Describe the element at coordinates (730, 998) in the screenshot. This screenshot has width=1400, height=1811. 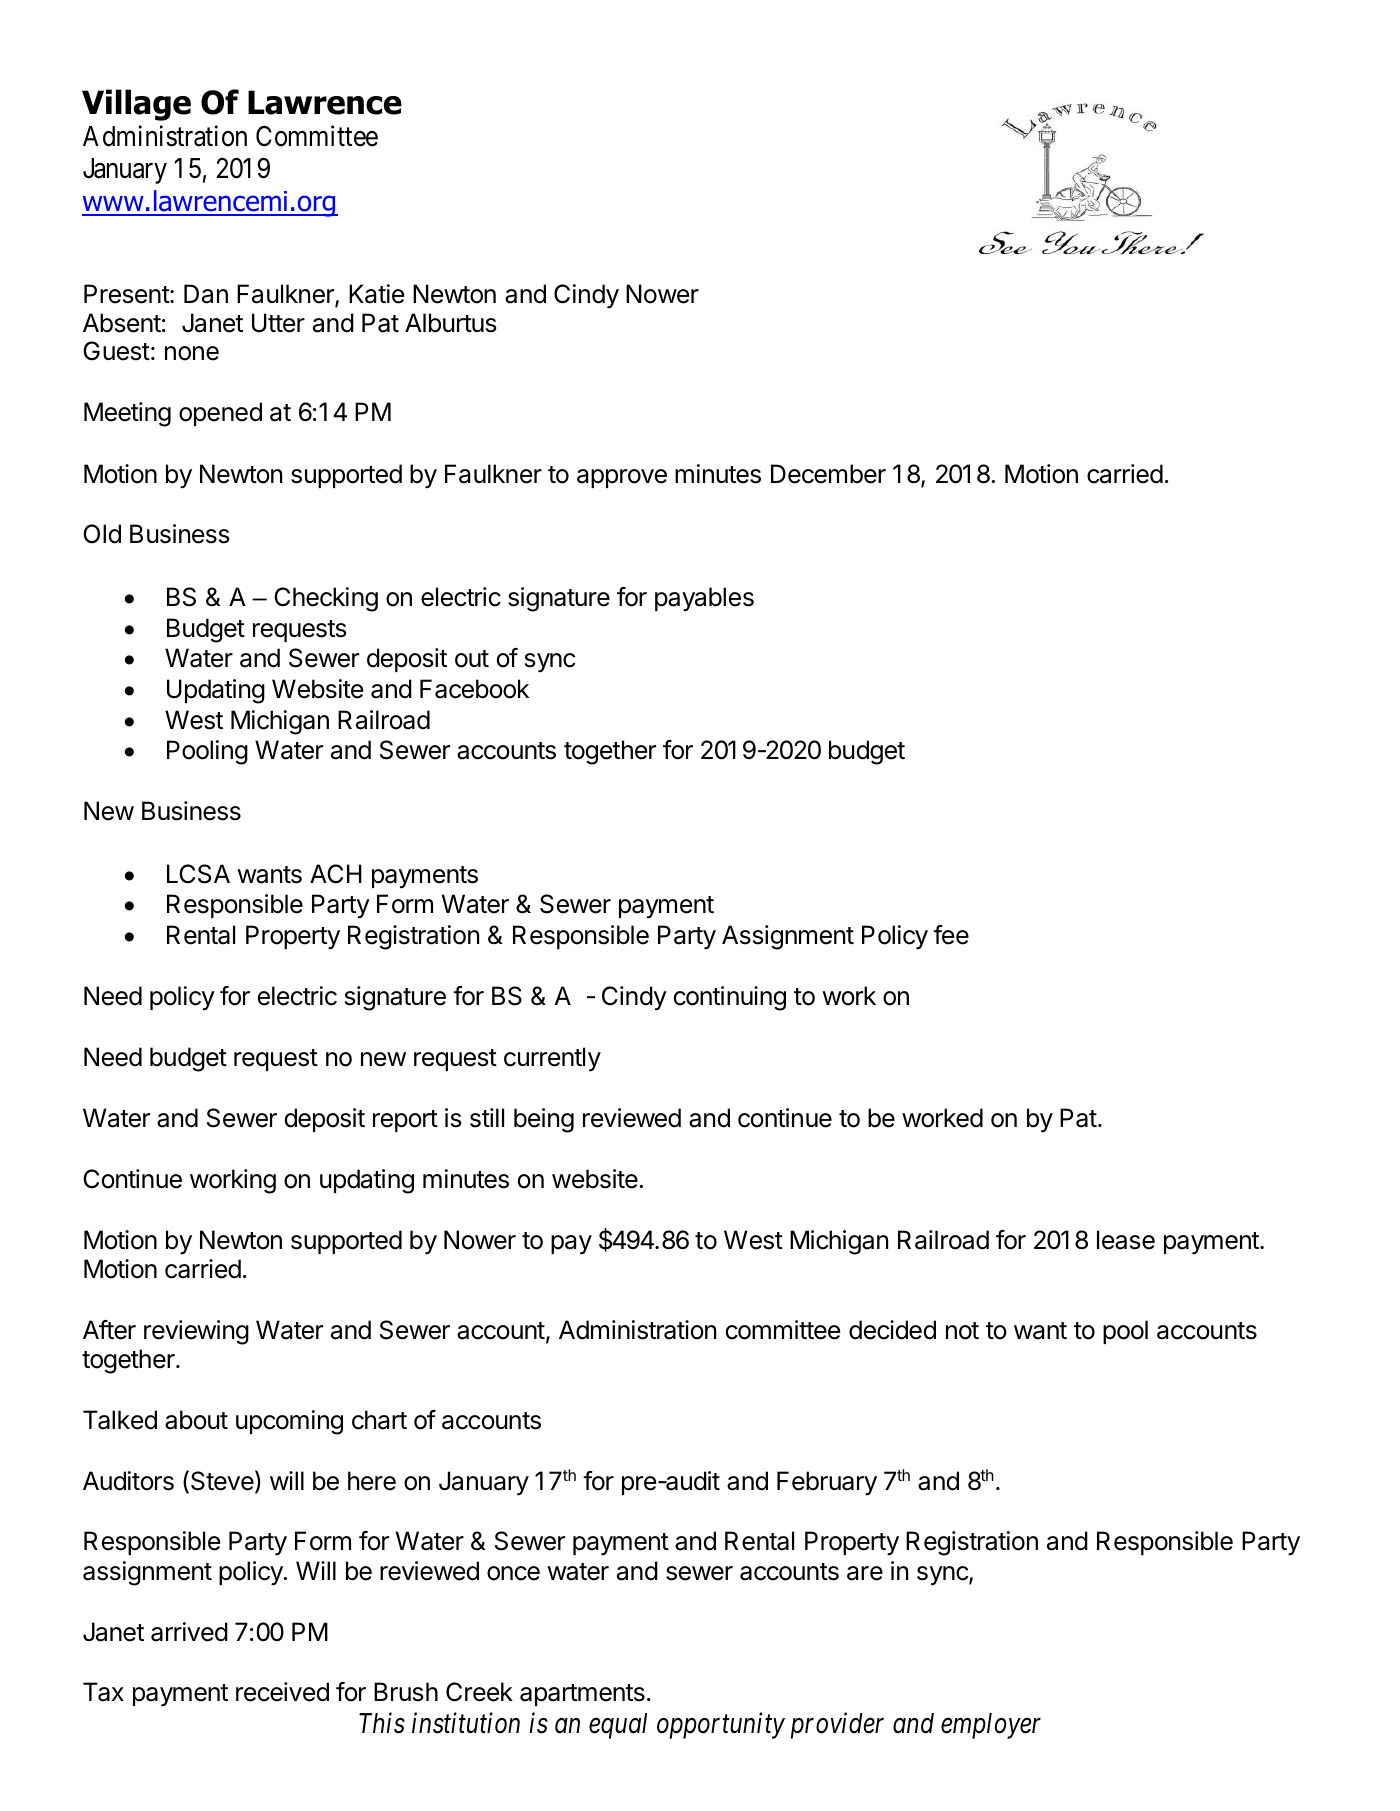
I see `continuing` at that location.
